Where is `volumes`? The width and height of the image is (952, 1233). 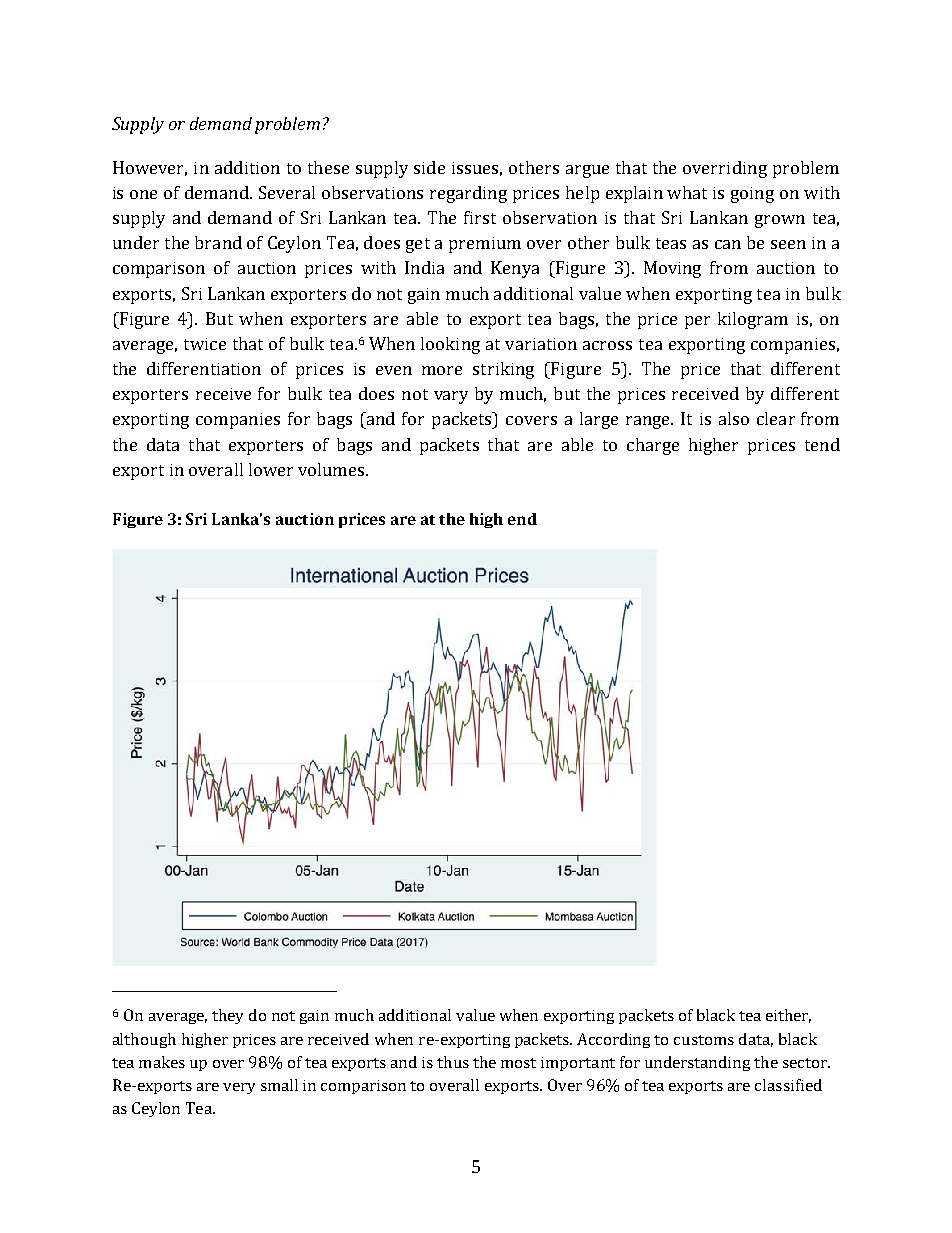
volumes is located at coordinates (332, 469).
